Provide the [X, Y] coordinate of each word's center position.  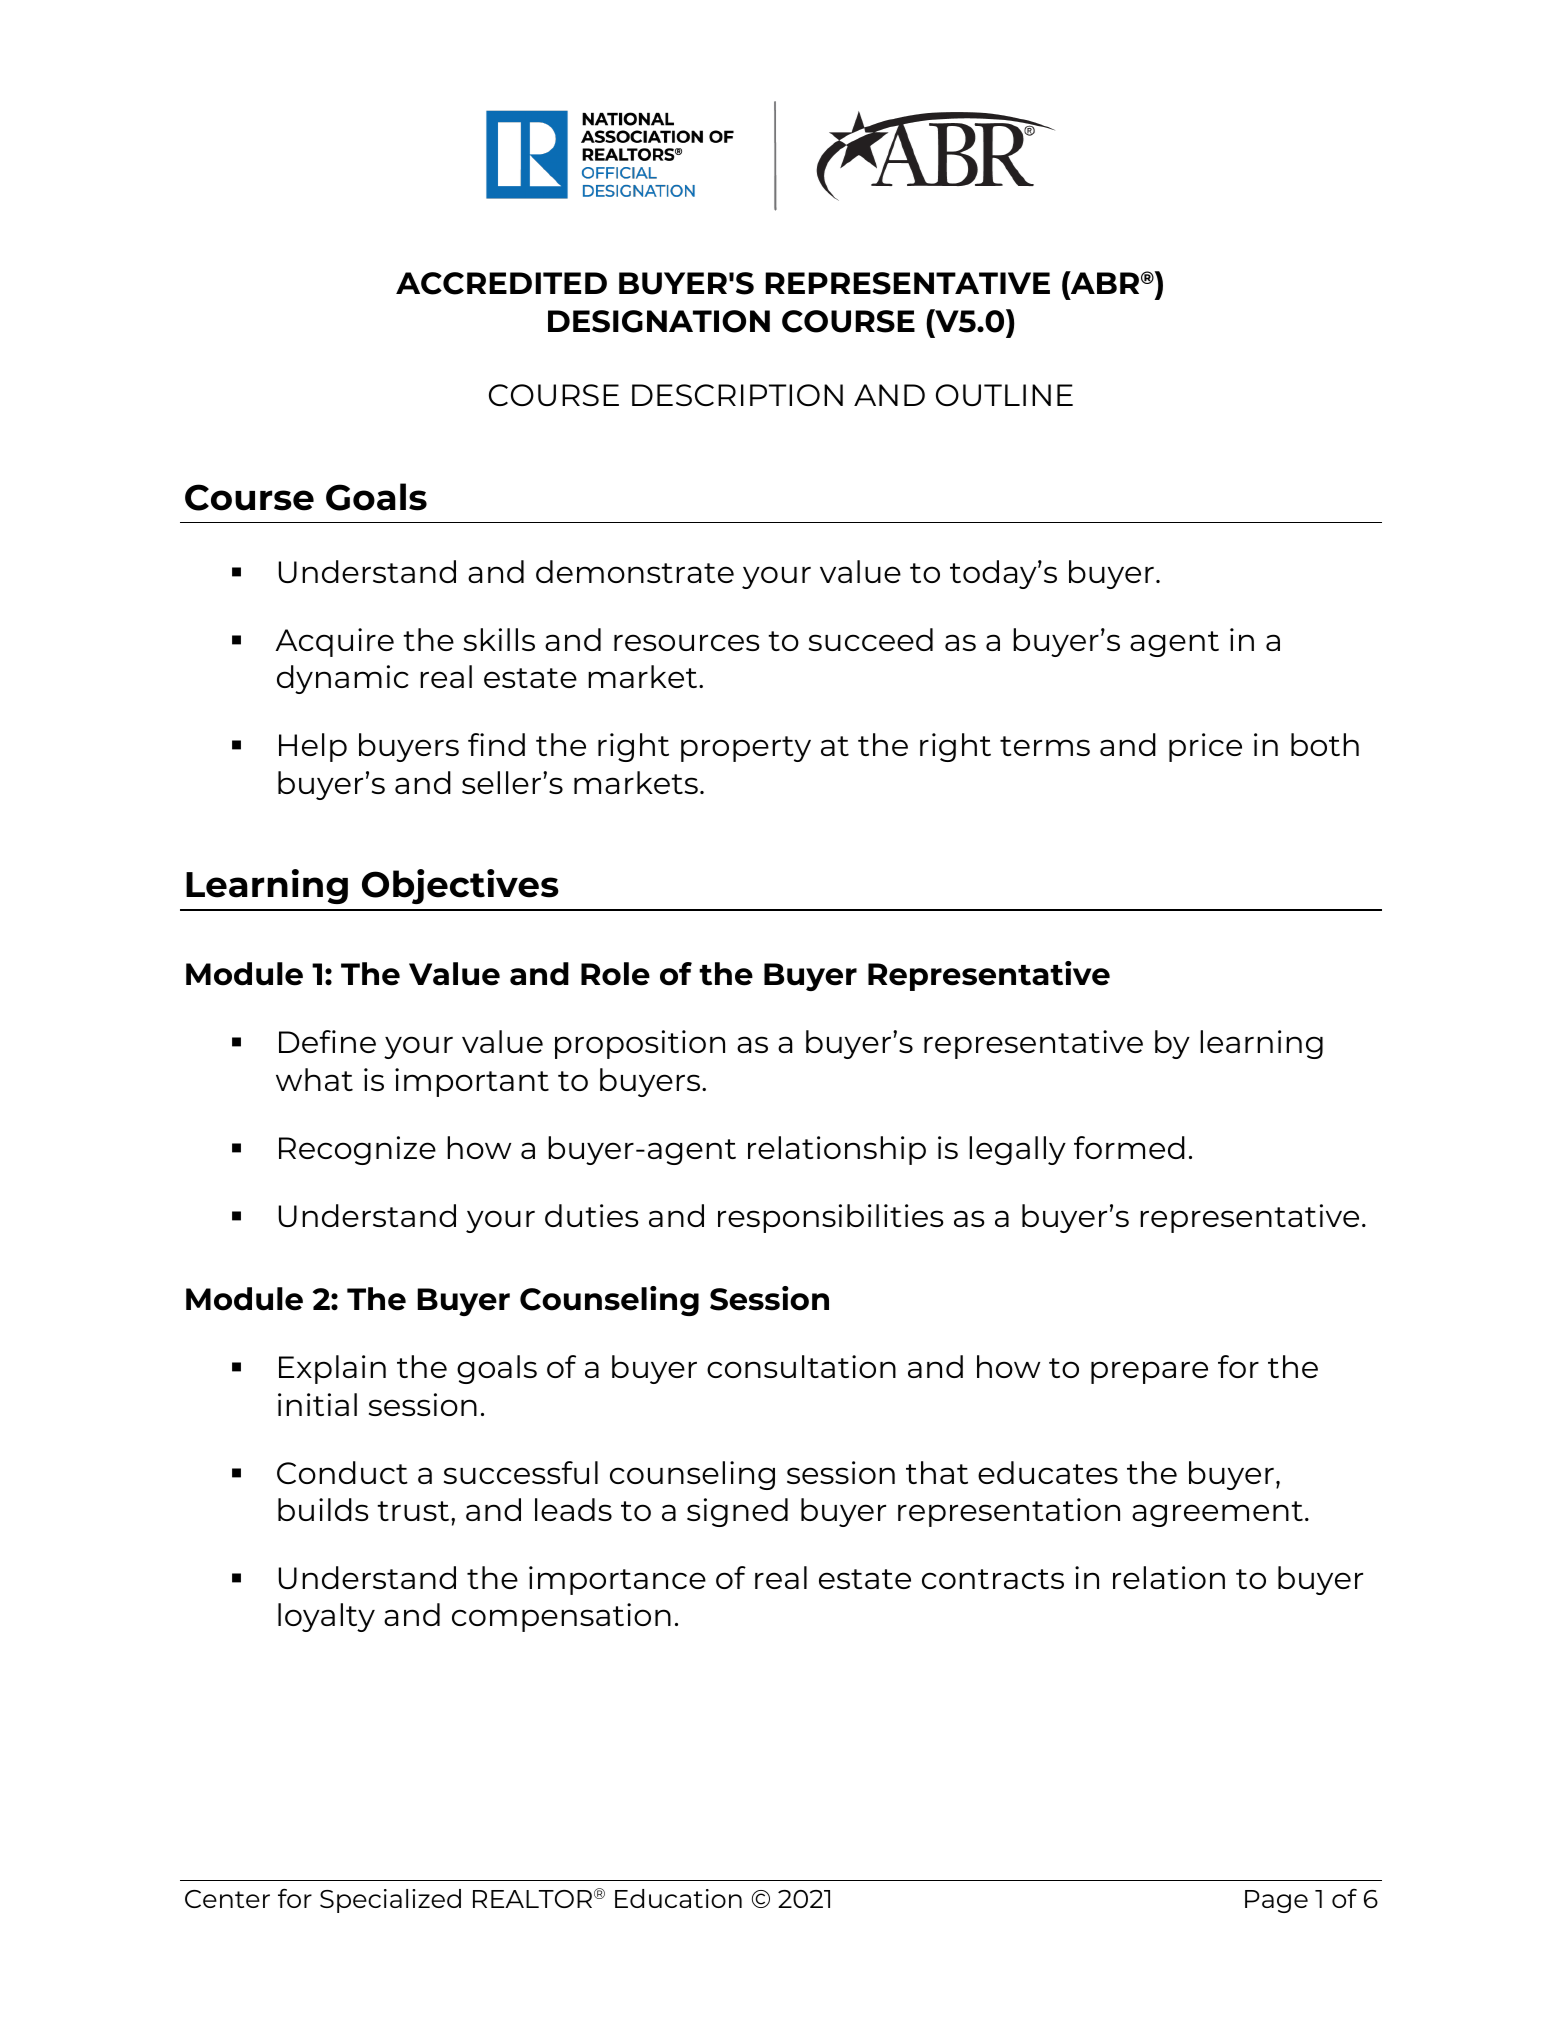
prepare [1149, 1372]
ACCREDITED [501, 283]
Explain [332, 1369]
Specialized [390, 1901]
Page [1276, 1901]
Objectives [460, 886]
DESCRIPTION [737, 395]
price [1205, 747]
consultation [801, 1366]
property [746, 749]
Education [678, 1898]
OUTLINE [1004, 395]
